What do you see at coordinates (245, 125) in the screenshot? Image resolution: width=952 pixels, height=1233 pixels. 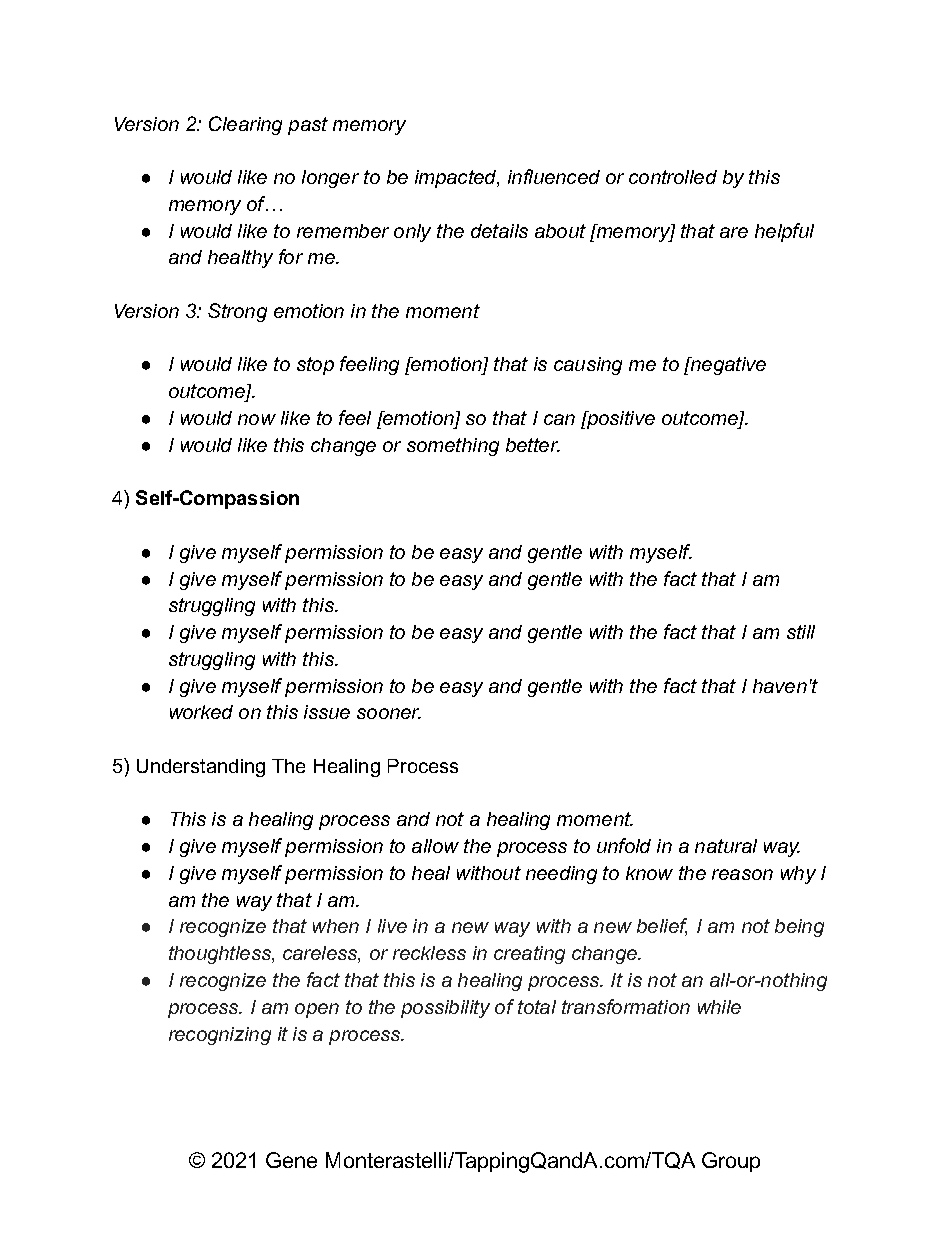 I see `Clearing` at bounding box center [245, 125].
